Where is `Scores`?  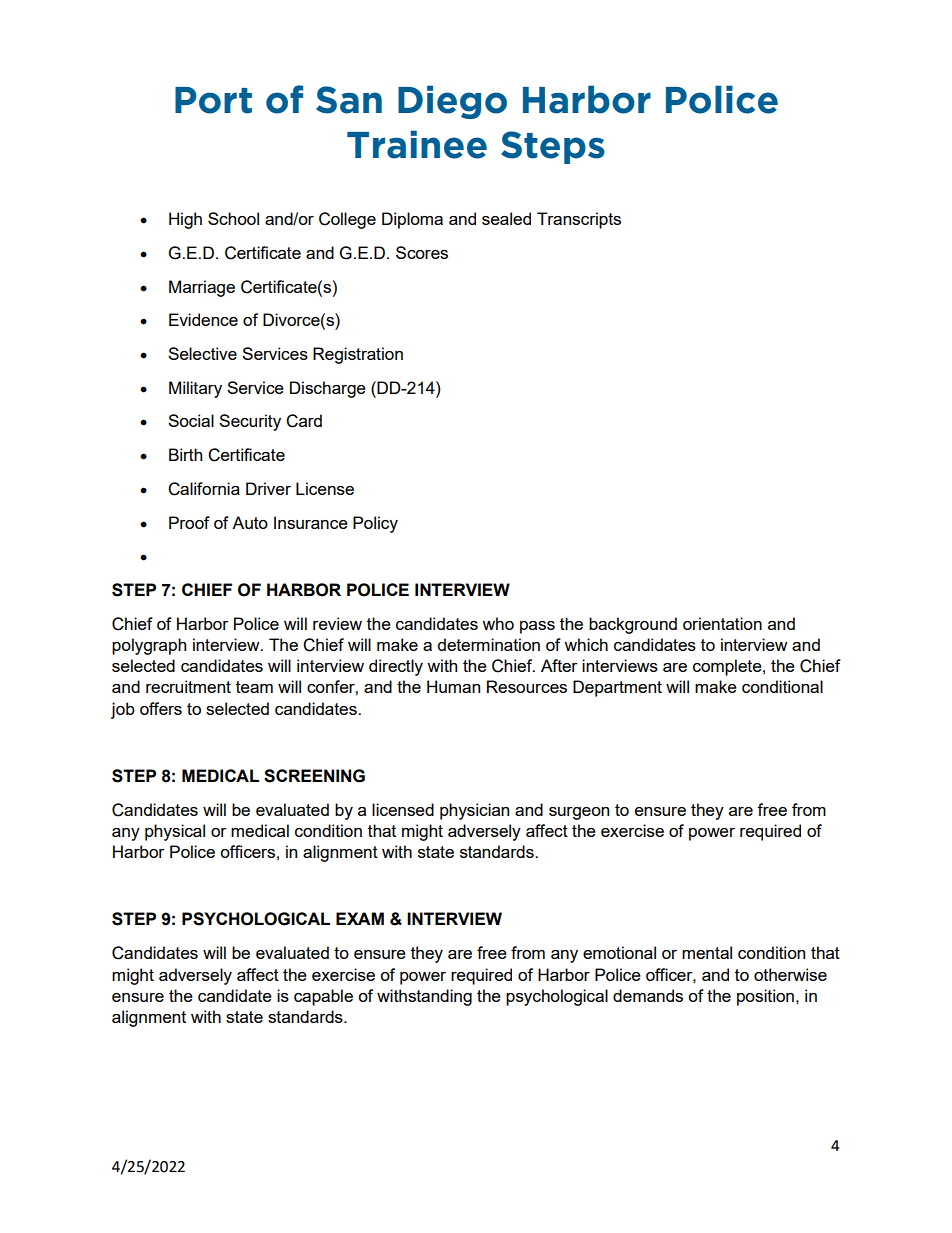
Scores is located at coordinates (422, 252).
